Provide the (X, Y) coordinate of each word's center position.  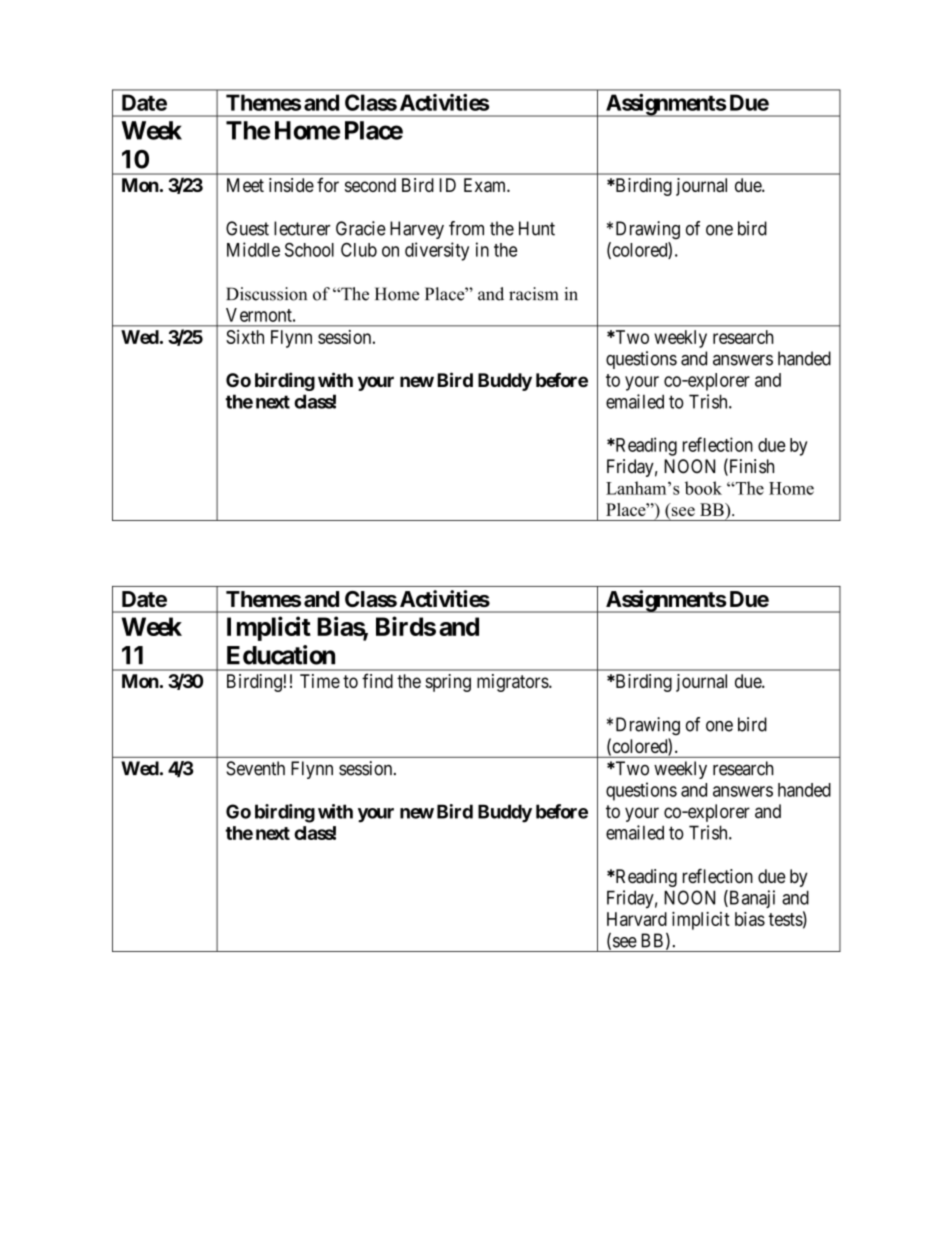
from (466, 228)
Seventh (255, 768)
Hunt (537, 228)
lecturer (302, 228)
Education (281, 655)
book (703, 488)
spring (448, 683)
